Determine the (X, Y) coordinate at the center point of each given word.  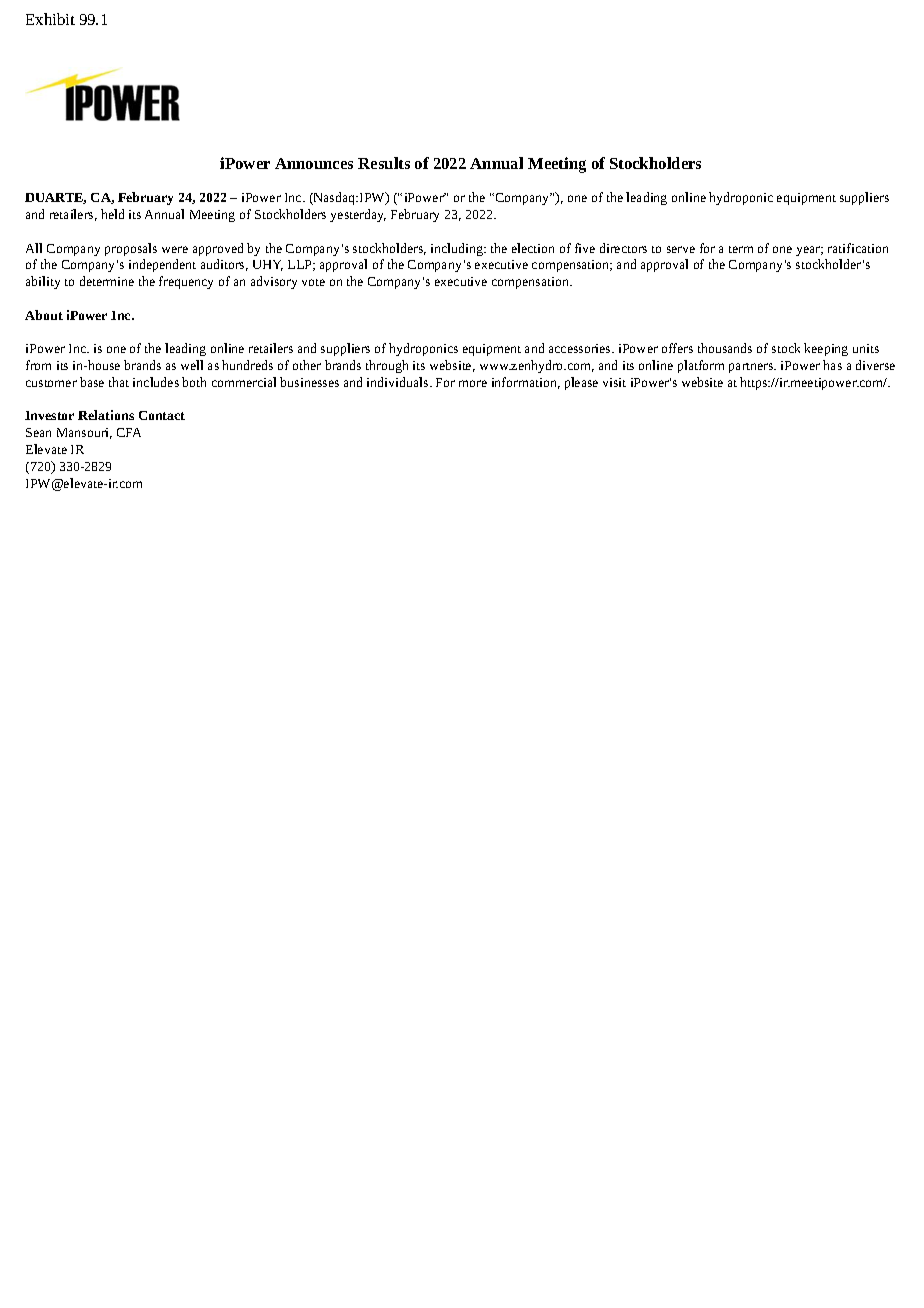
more (473, 383)
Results (384, 163)
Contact (162, 415)
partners (752, 368)
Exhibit (50, 19)
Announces (314, 163)
